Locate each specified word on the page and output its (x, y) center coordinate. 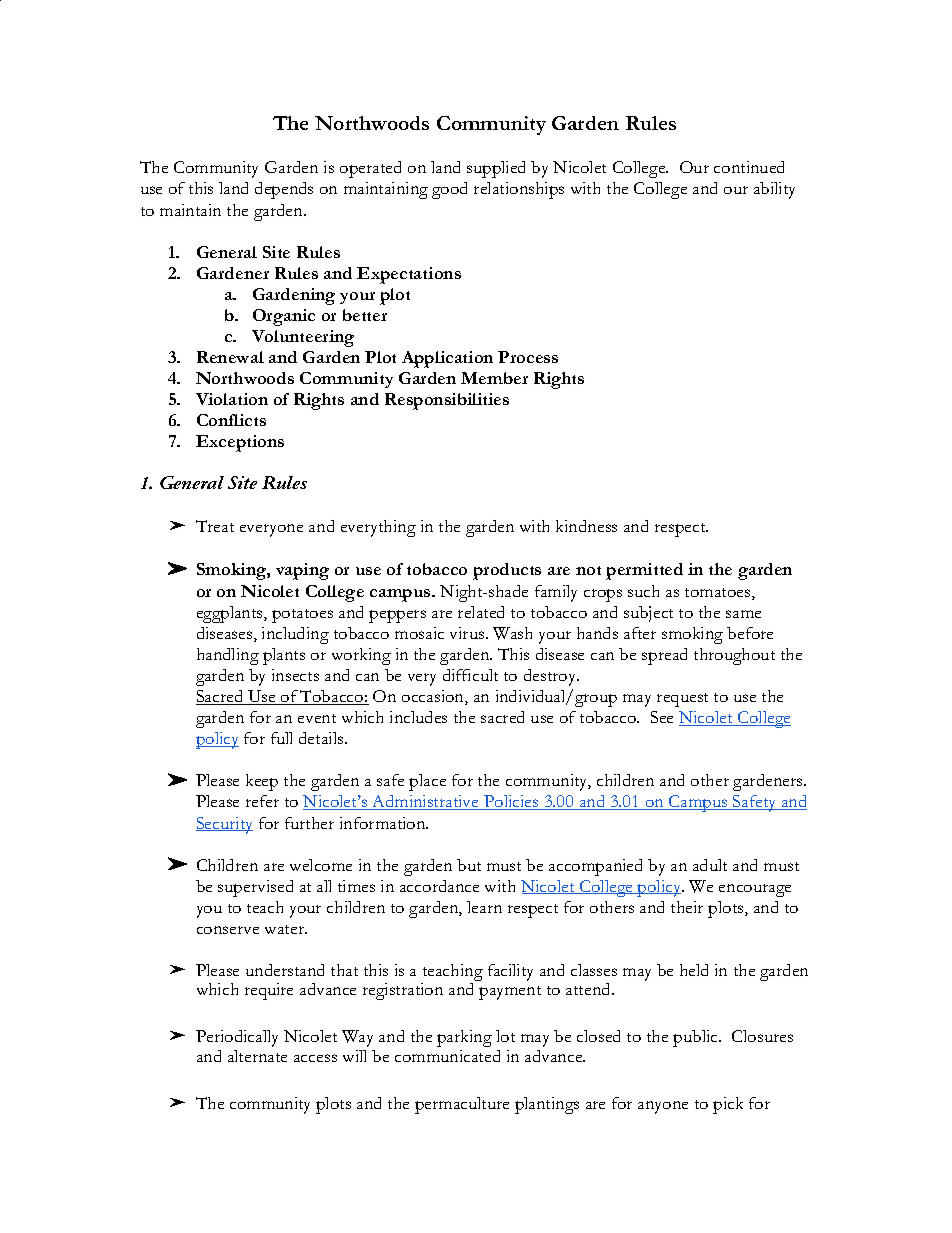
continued (749, 167)
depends (284, 190)
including (295, 635)
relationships (519, 190)
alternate (257, 1056)
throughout (734, 656)
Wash (512, 633)
